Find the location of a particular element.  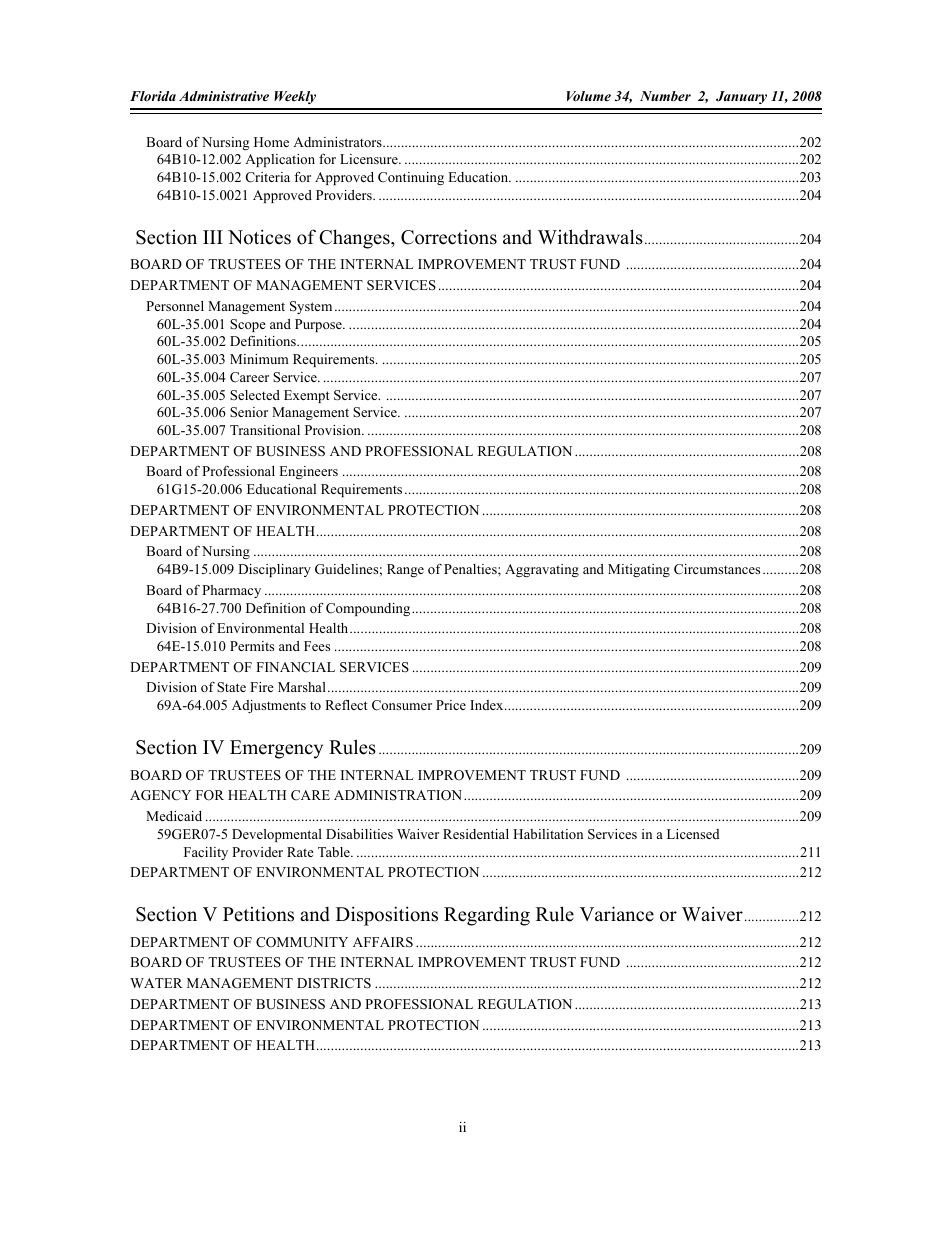

Mitigating is located at coordinates (639, 570).
